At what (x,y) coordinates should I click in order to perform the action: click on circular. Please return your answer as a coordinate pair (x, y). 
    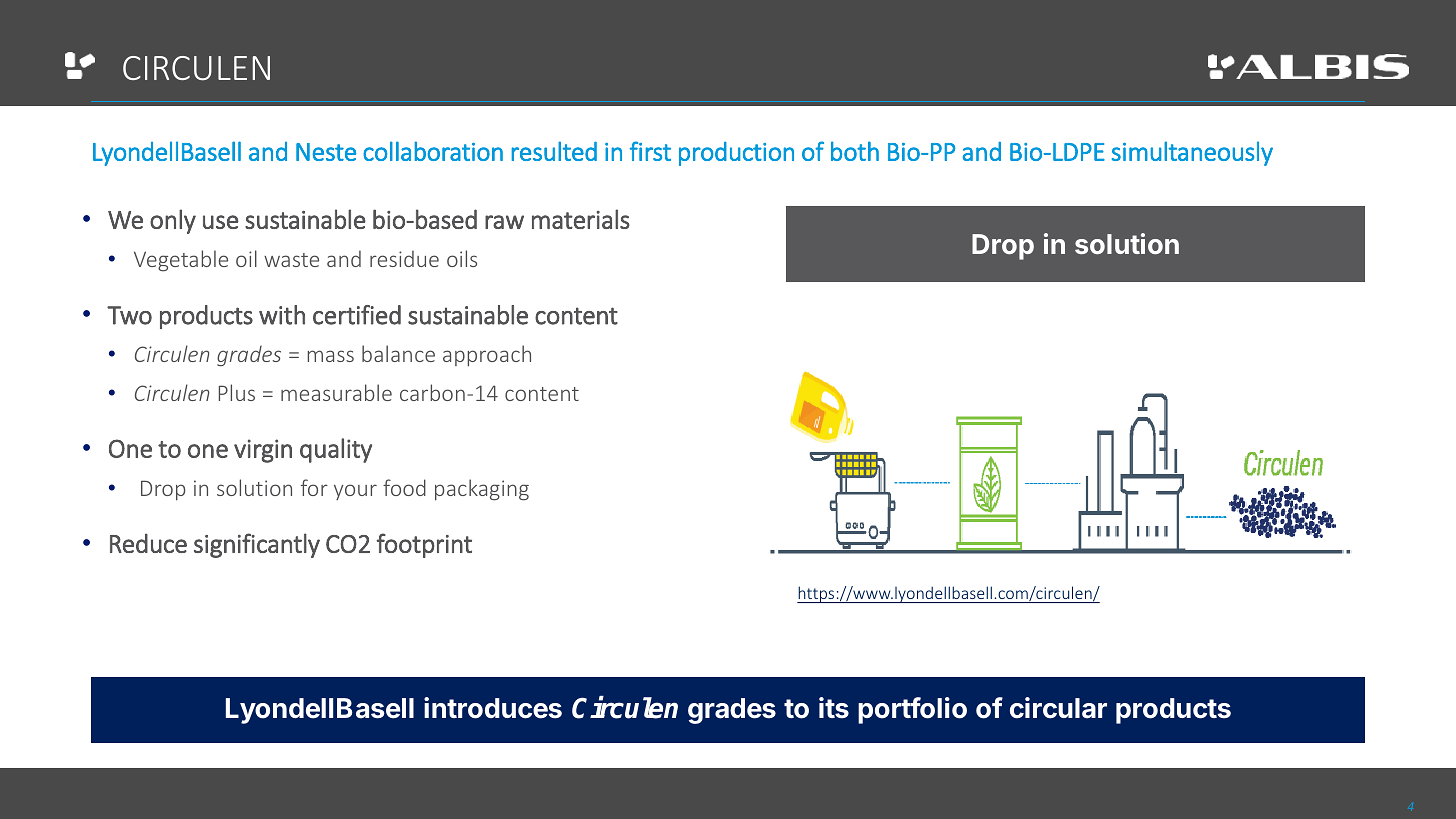
    Looking at the image, I should click on (1058, 708).
